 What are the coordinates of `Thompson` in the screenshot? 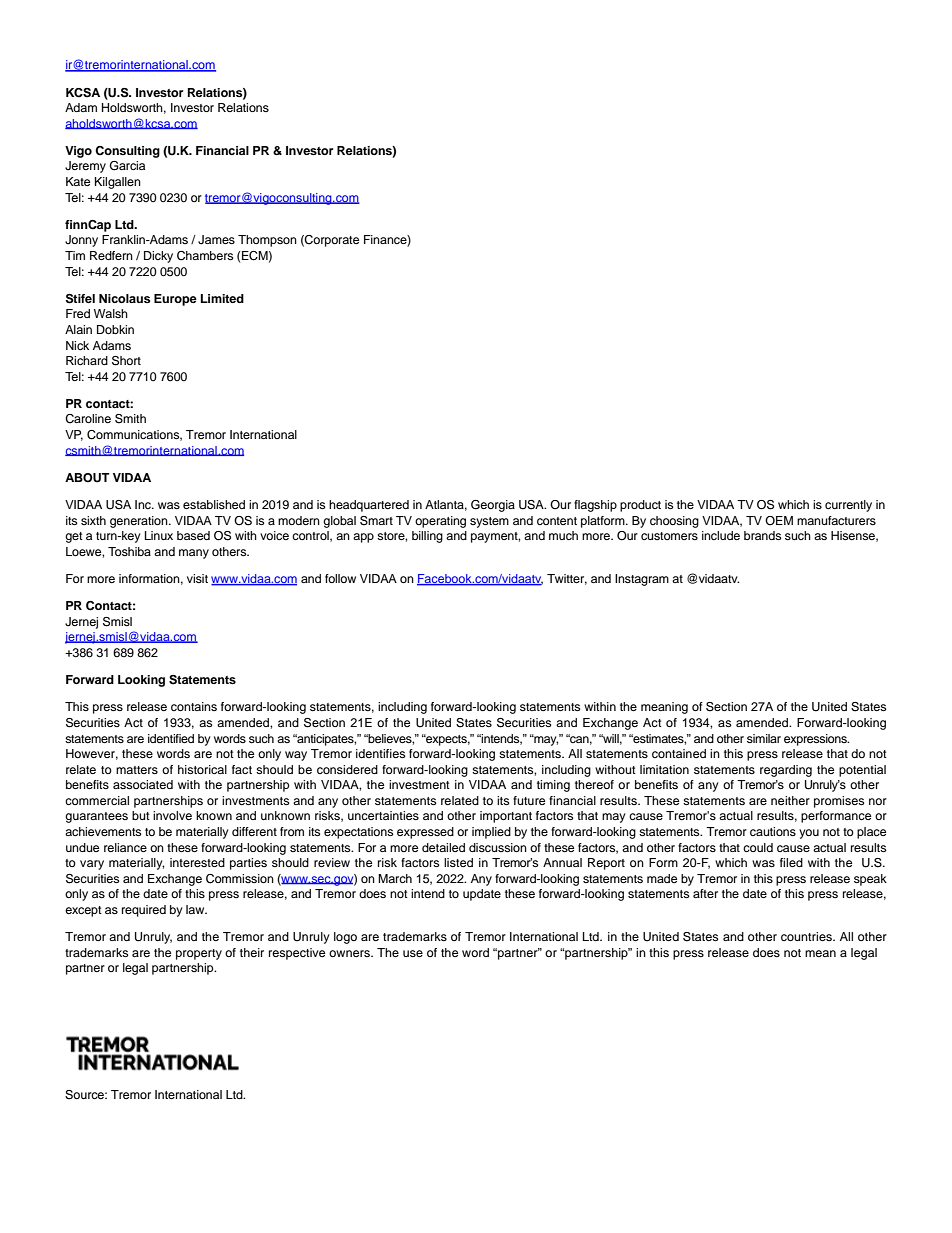 It's located at (267, 241).
